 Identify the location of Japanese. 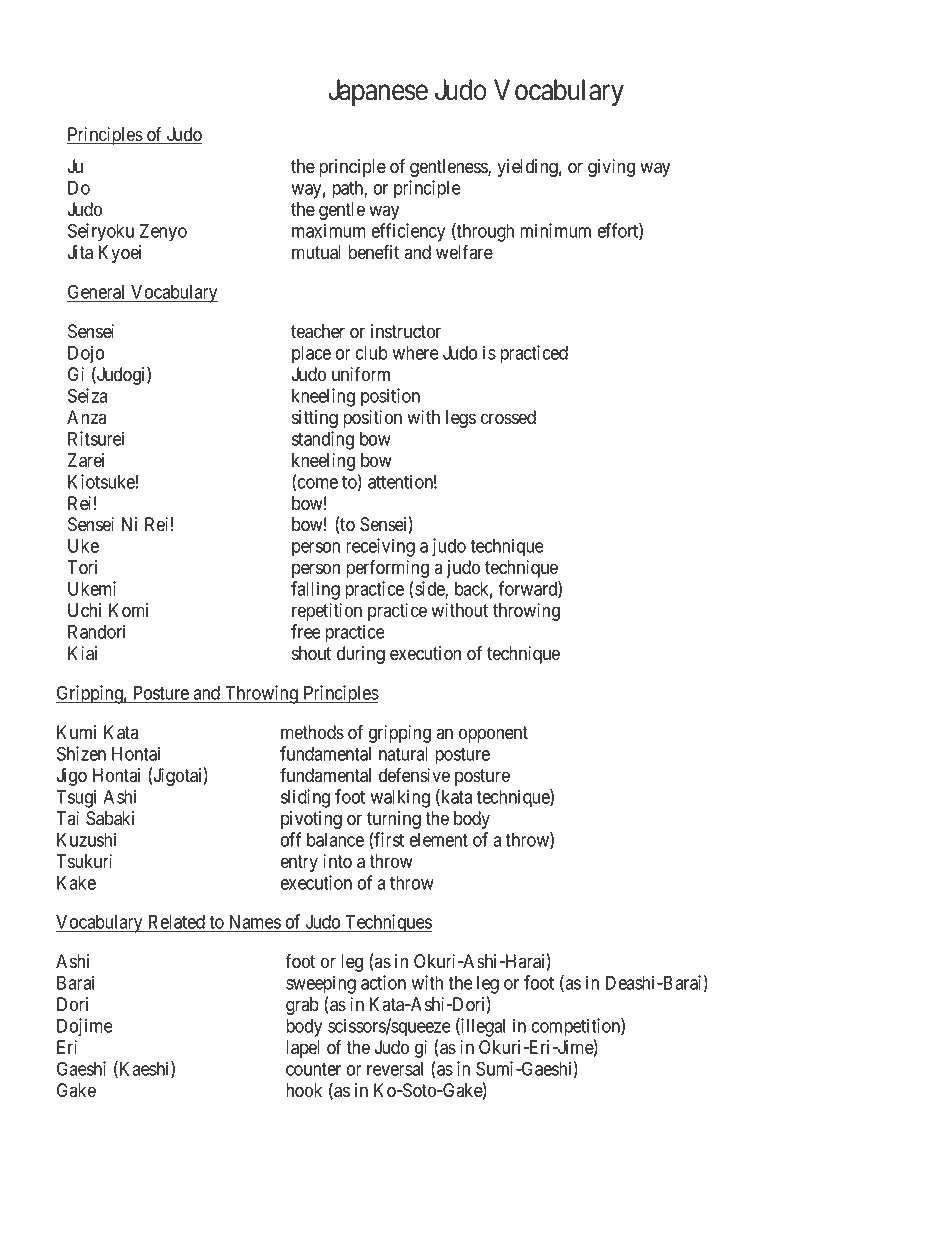
(378, 92).
